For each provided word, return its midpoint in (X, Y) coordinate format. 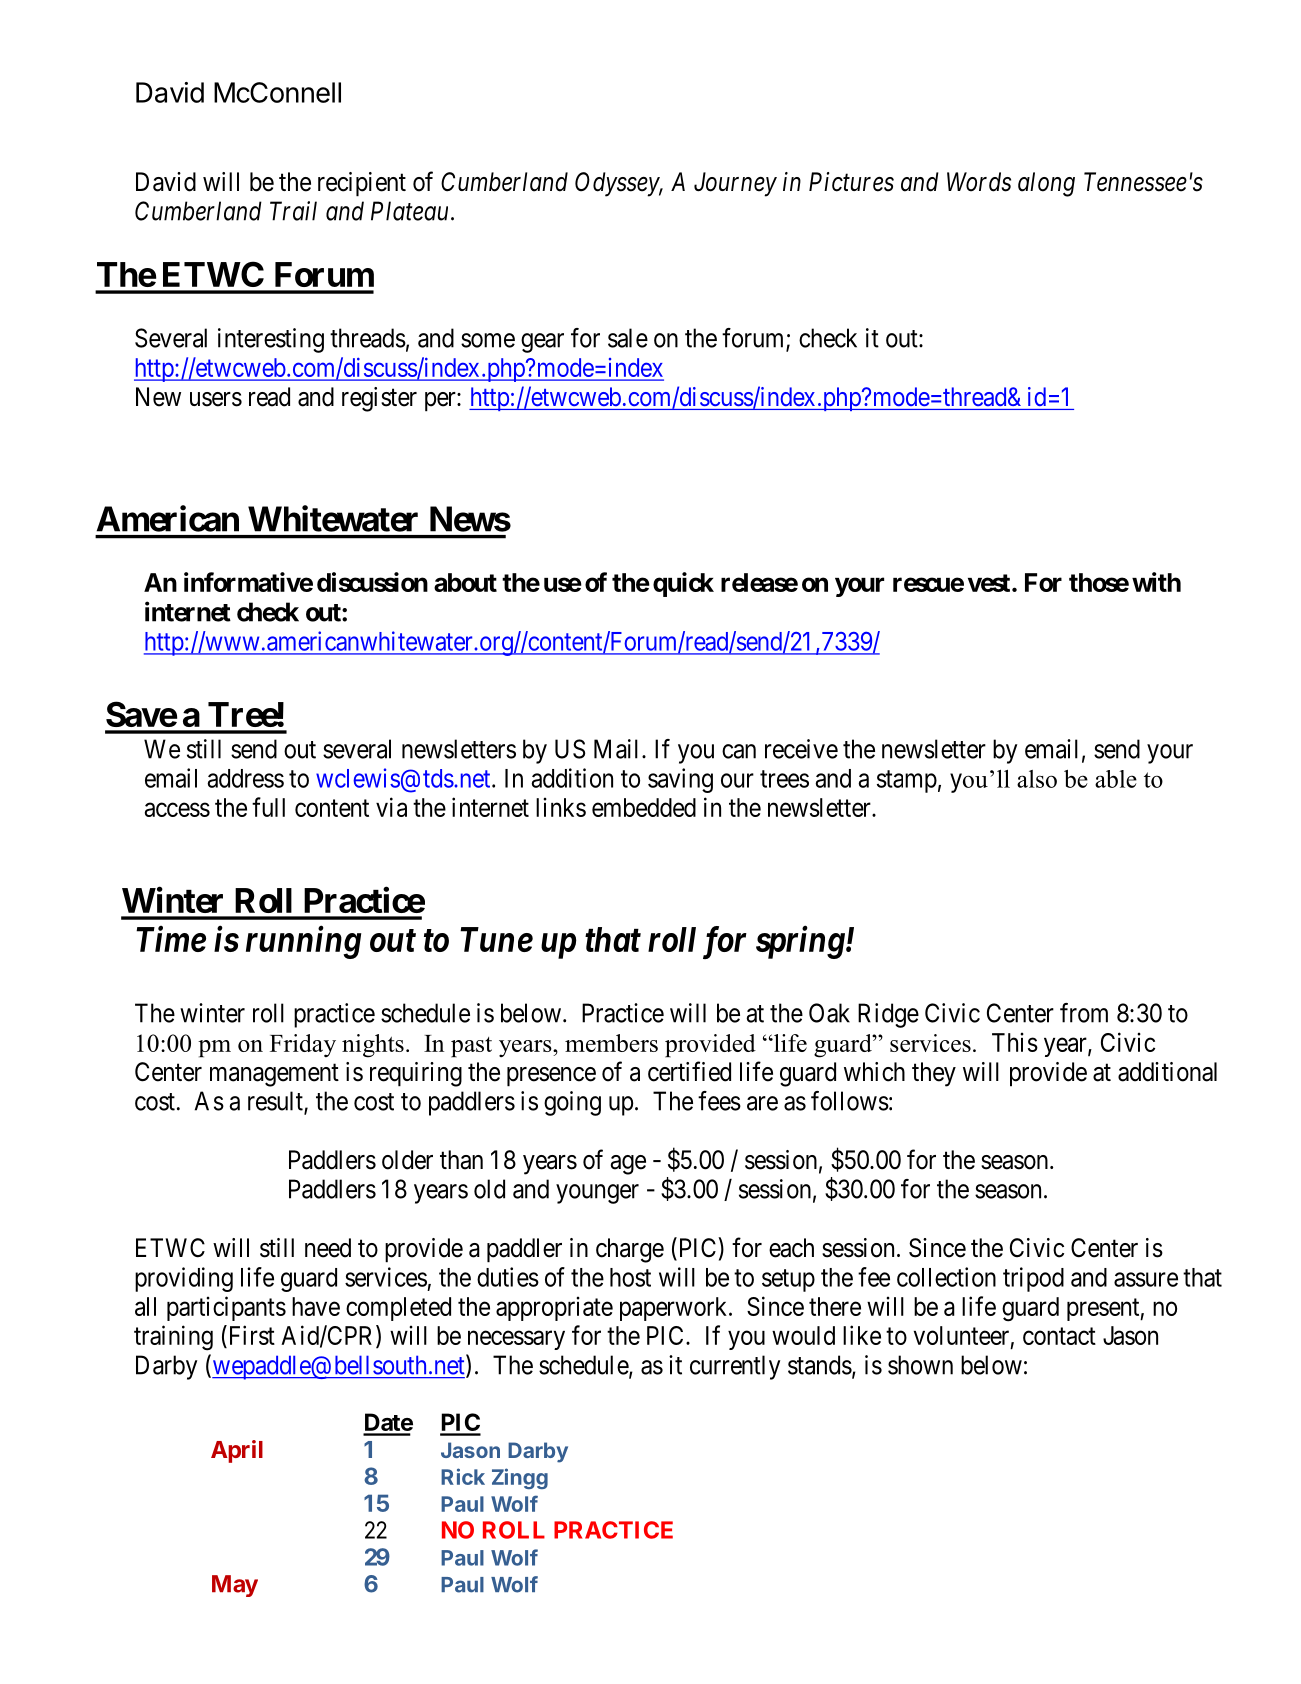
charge (630, 1250)
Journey (735, 184)
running (303, 942)
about (465, 582)
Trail (293, 211)
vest (989, 583)
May (235, 1586)
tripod (1033, 1279)
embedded (644, 807)
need (328, 1248)
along (1046, 184)
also (1037, 779)
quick (683, 584)
